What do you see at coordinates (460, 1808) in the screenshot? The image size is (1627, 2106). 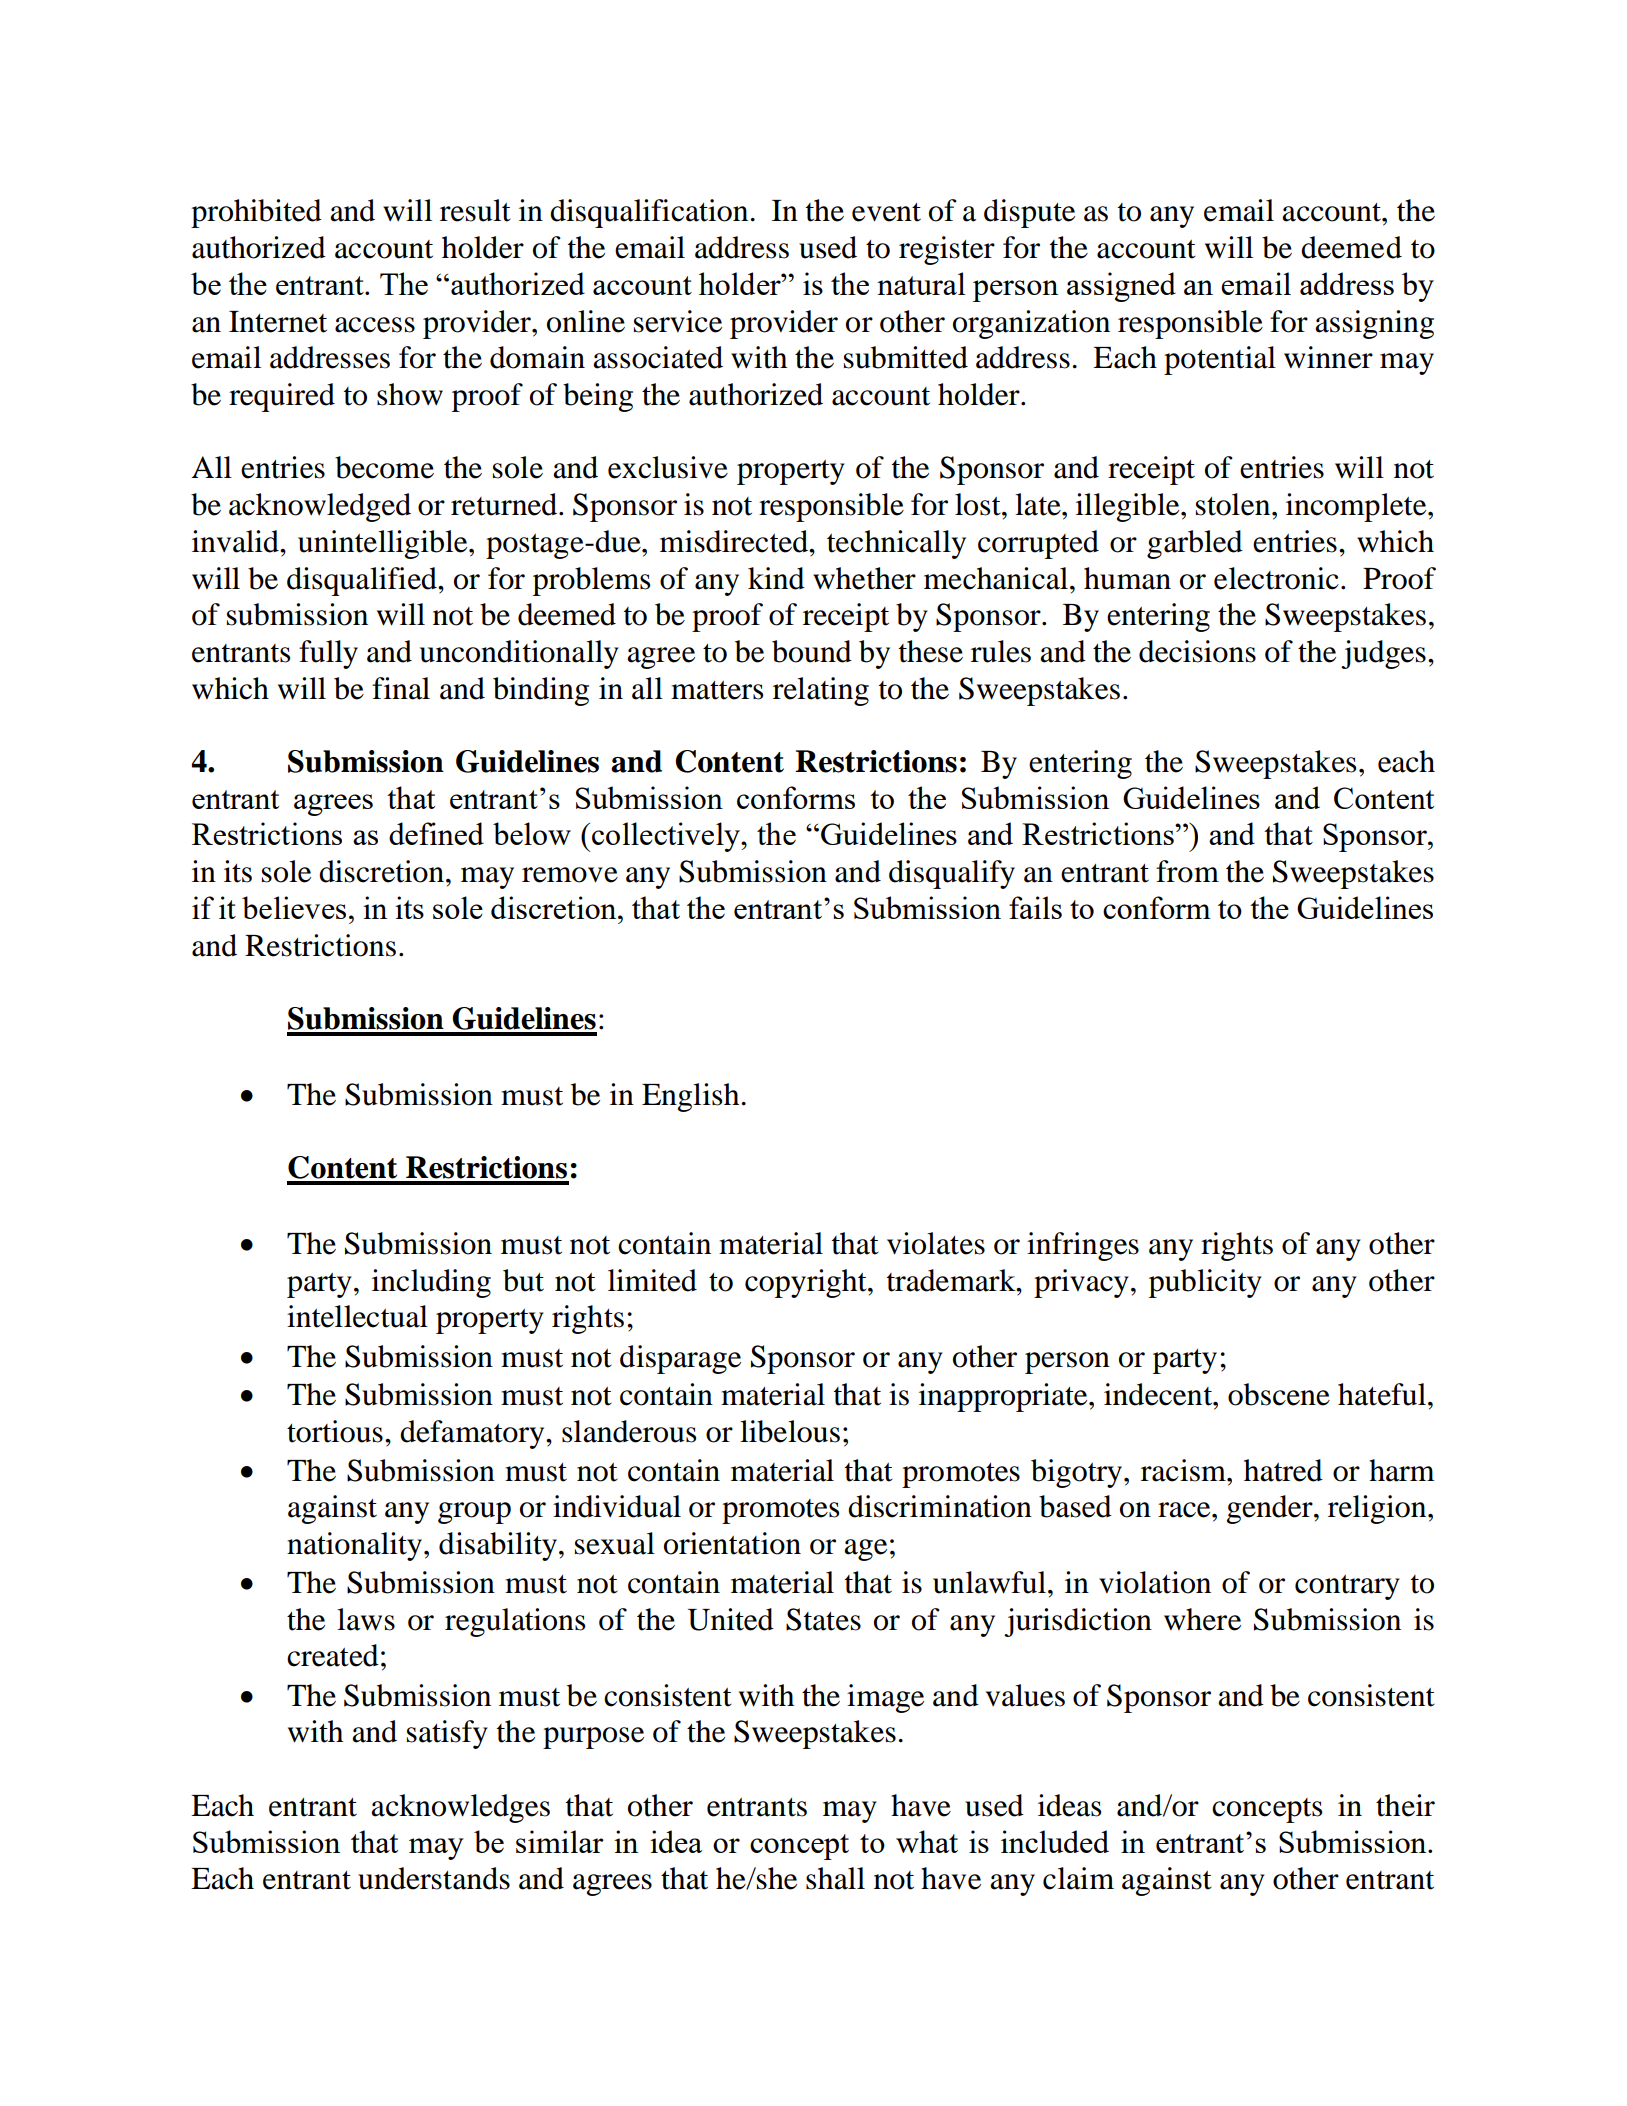 I see `acknowledges` at bounding box center [460, 1808].
